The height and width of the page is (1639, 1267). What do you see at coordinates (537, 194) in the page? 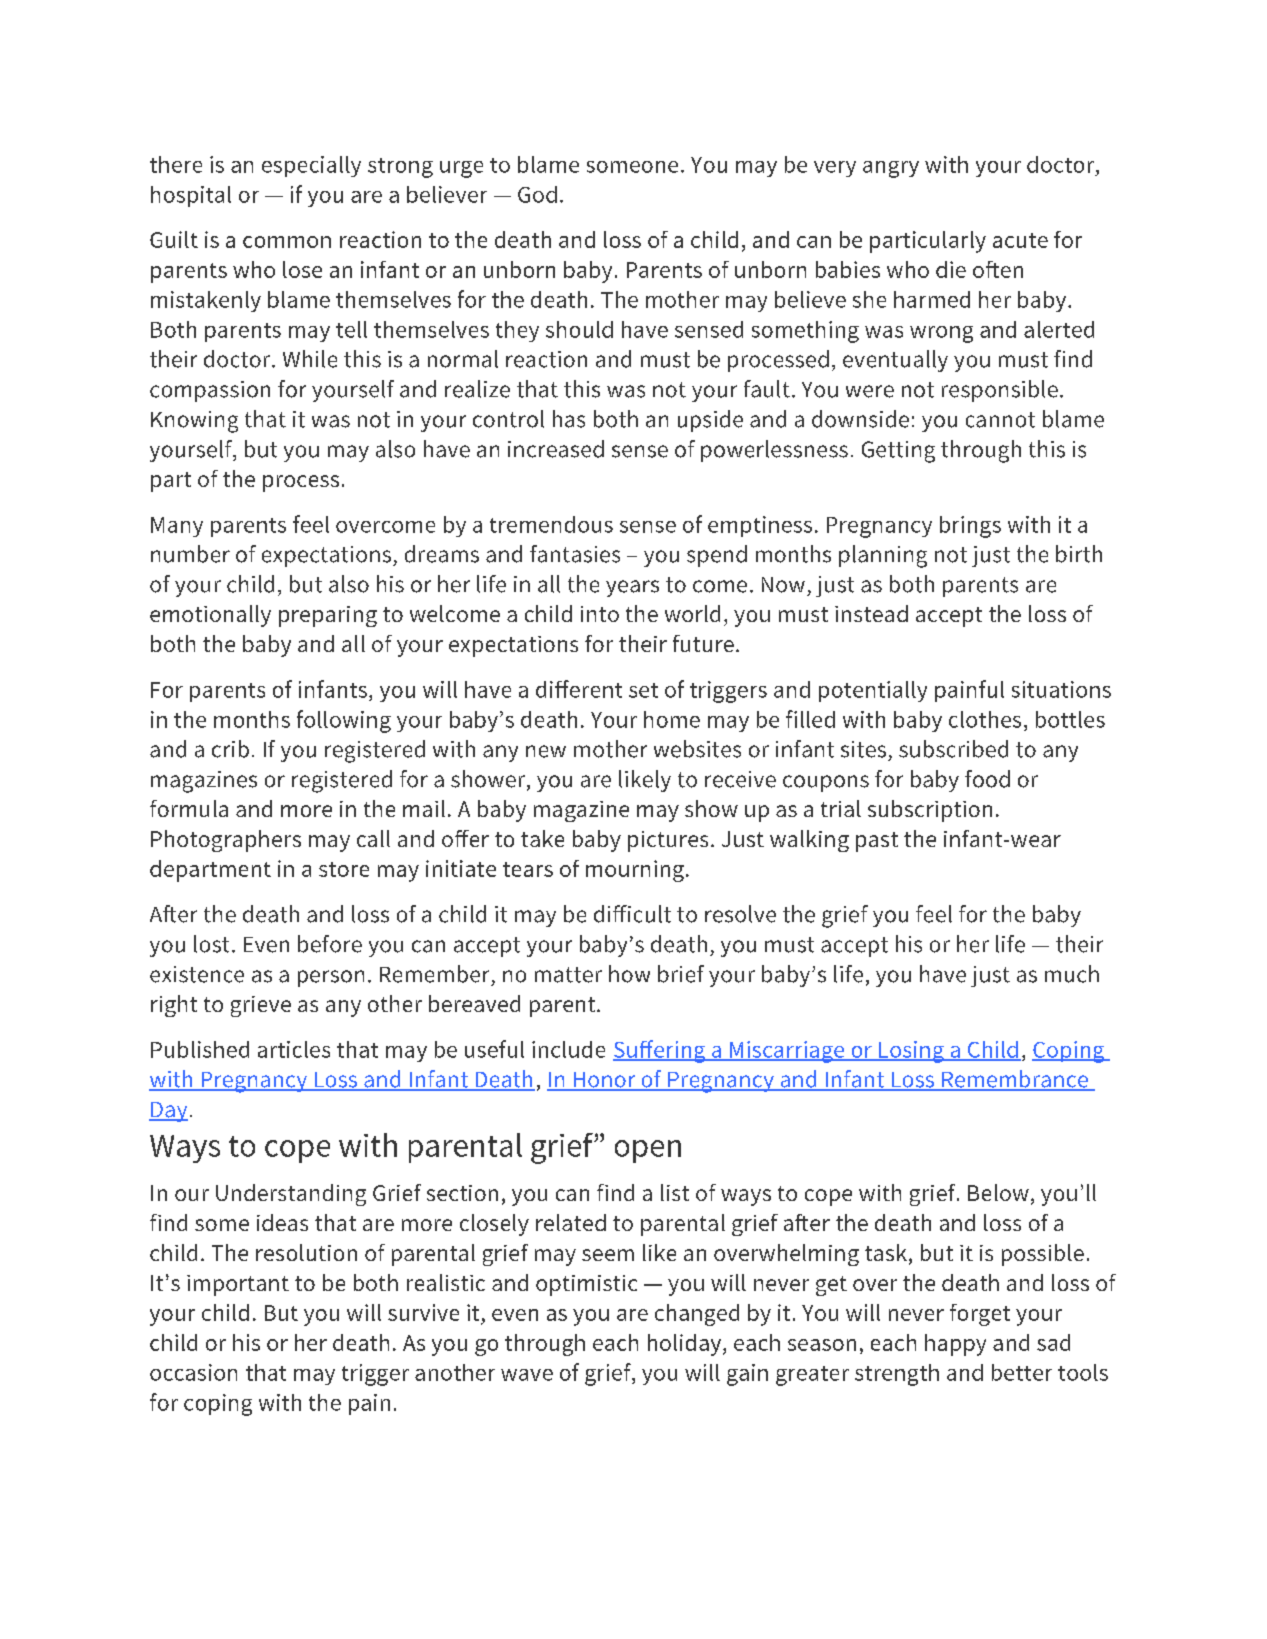
I see `God` at bounding box center [537, 194].
